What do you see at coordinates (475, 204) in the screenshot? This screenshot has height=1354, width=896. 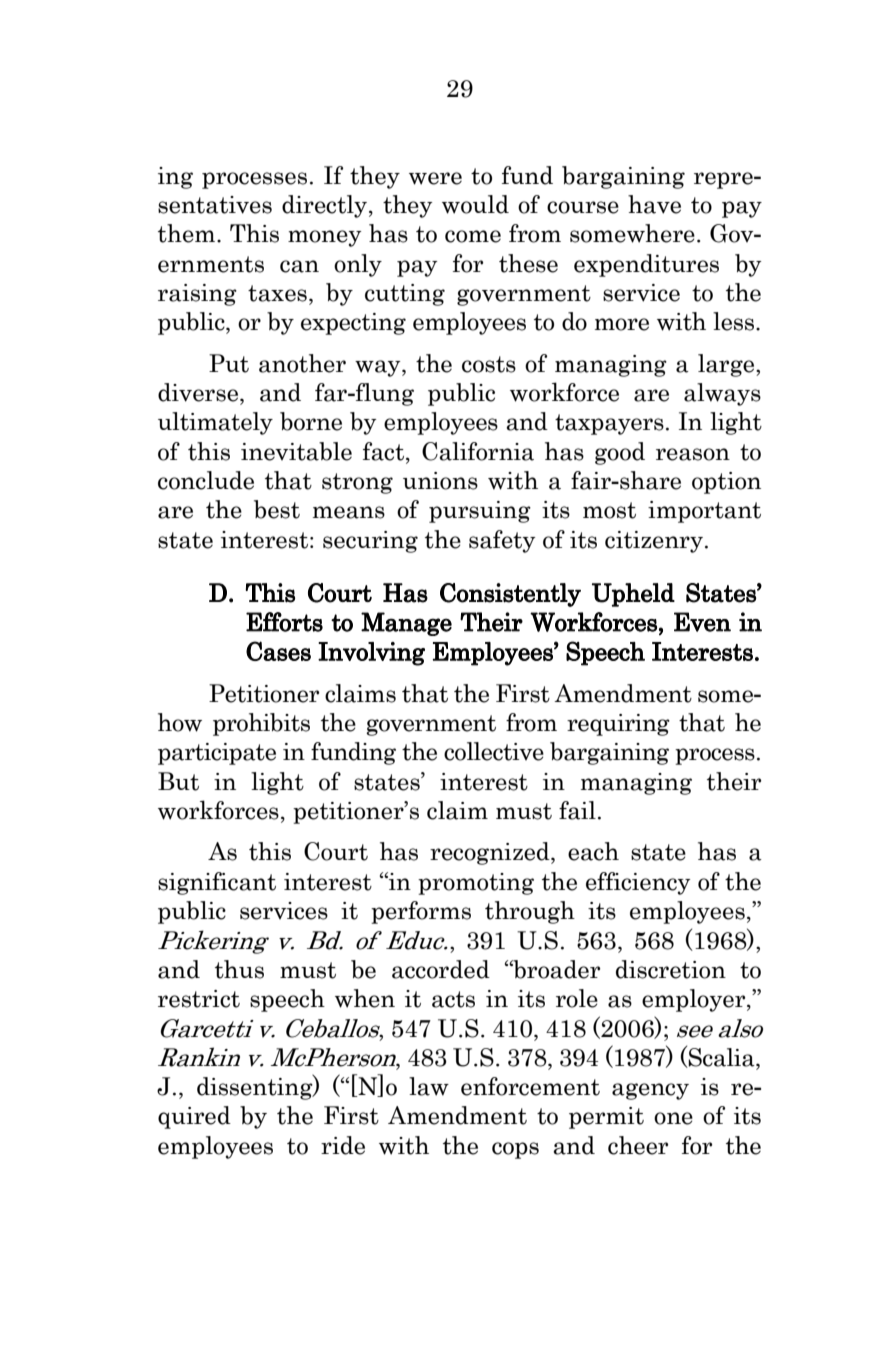 I see `would` at bounding box center [475, 204].
